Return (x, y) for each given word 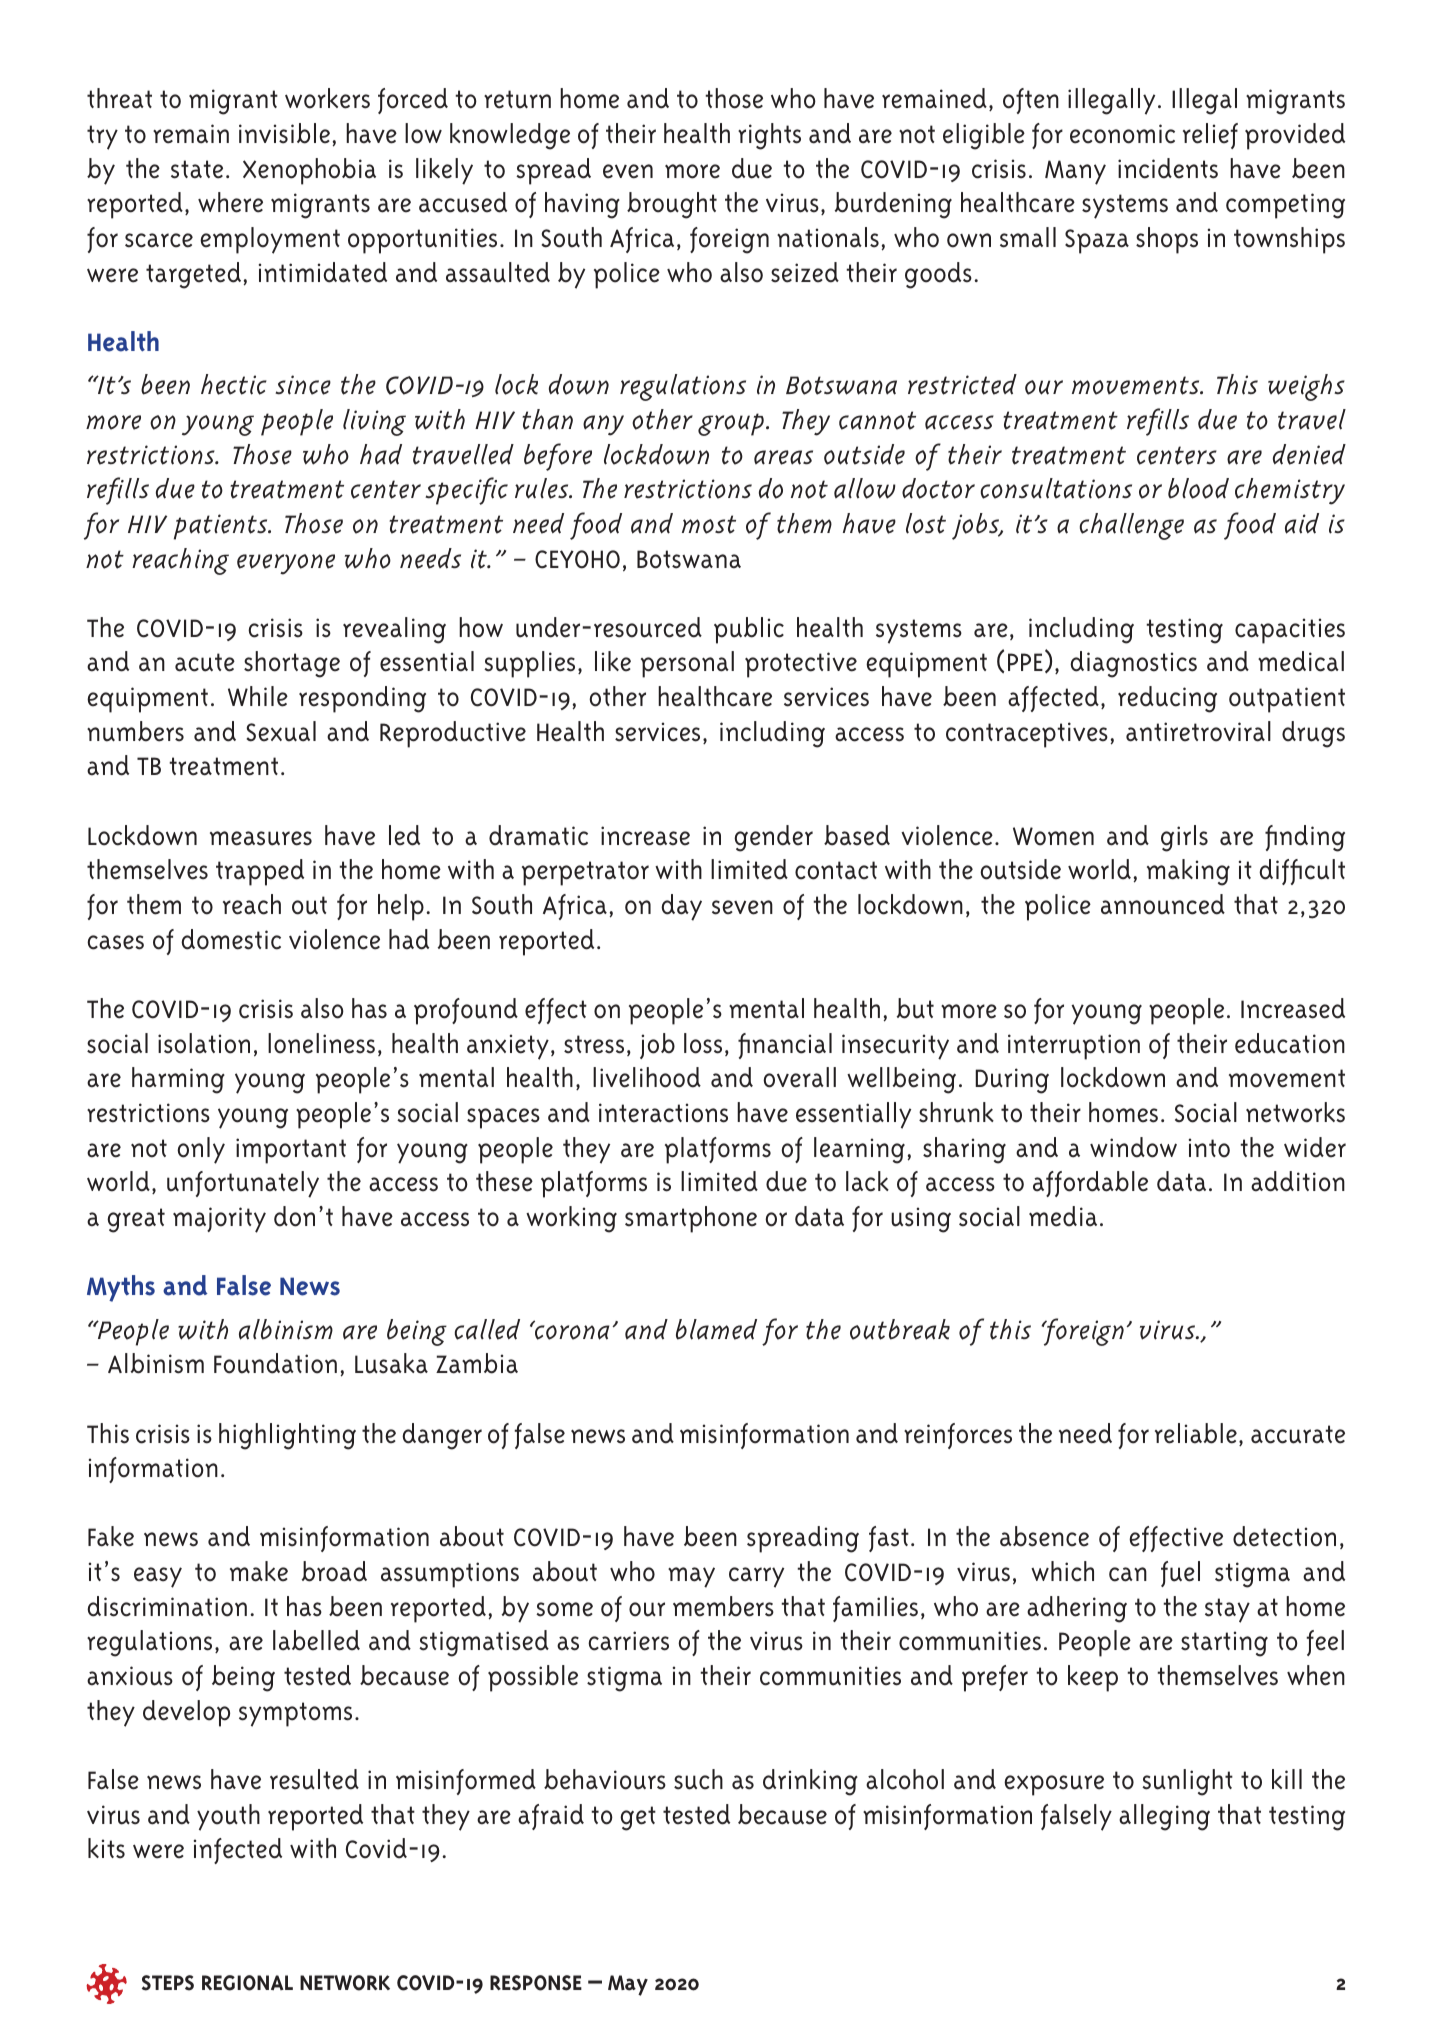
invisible (284, 133)
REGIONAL (247, 1983)
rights (769, 136)
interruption (1074, 1047)
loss (703, 1043)
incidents (1168, 168)
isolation (204, 1043)
